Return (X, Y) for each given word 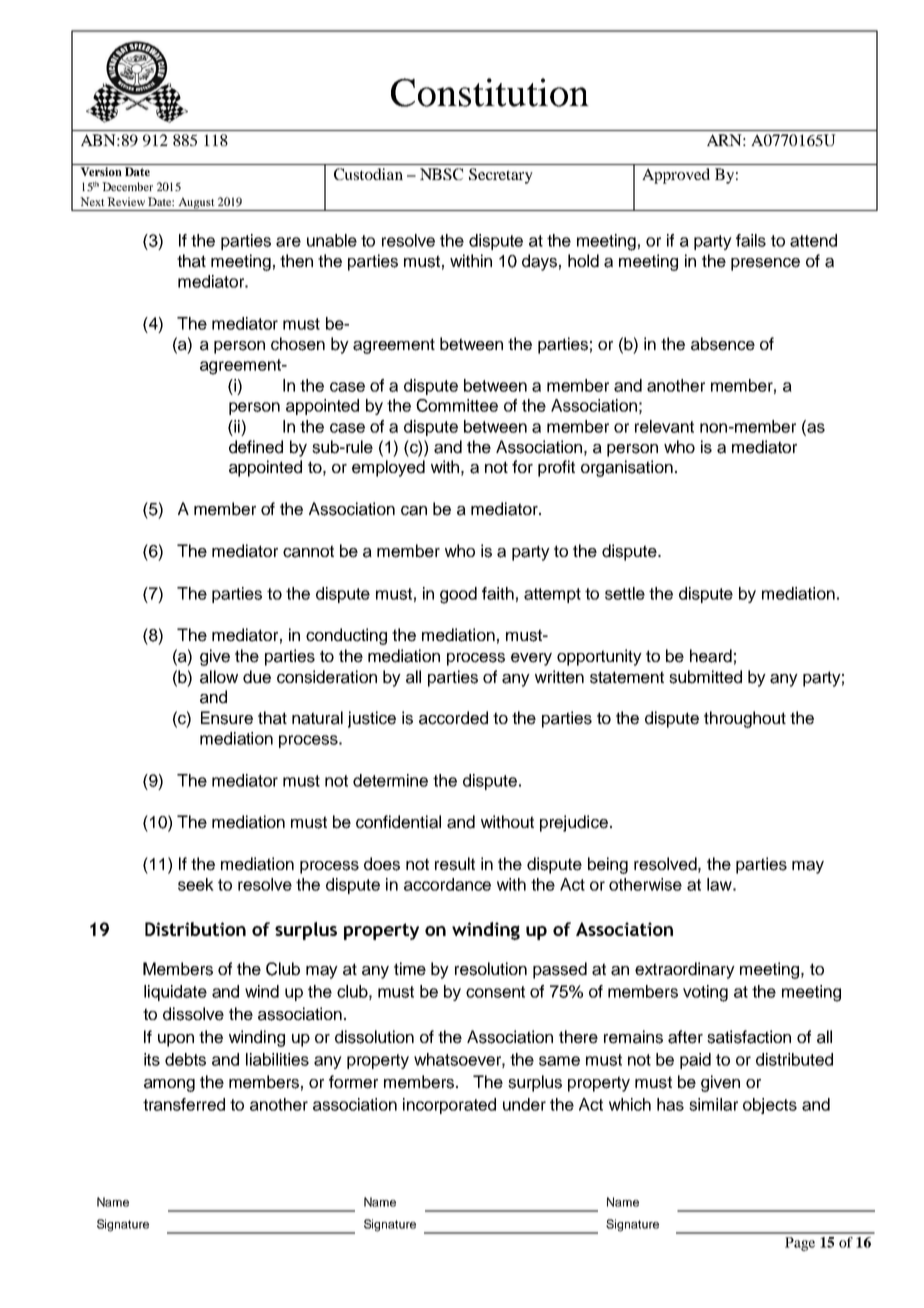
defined (256, 447)
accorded (453, 718)
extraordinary (685, 970)
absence (723, 344)
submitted (705, 677)
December (127, 186)
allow (219, 677)
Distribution (195, 929)
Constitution (490, 92)
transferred (184, 1104)
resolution (491, 969)
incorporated (449, 1106)
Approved (676, 176)
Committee (457, 405)
